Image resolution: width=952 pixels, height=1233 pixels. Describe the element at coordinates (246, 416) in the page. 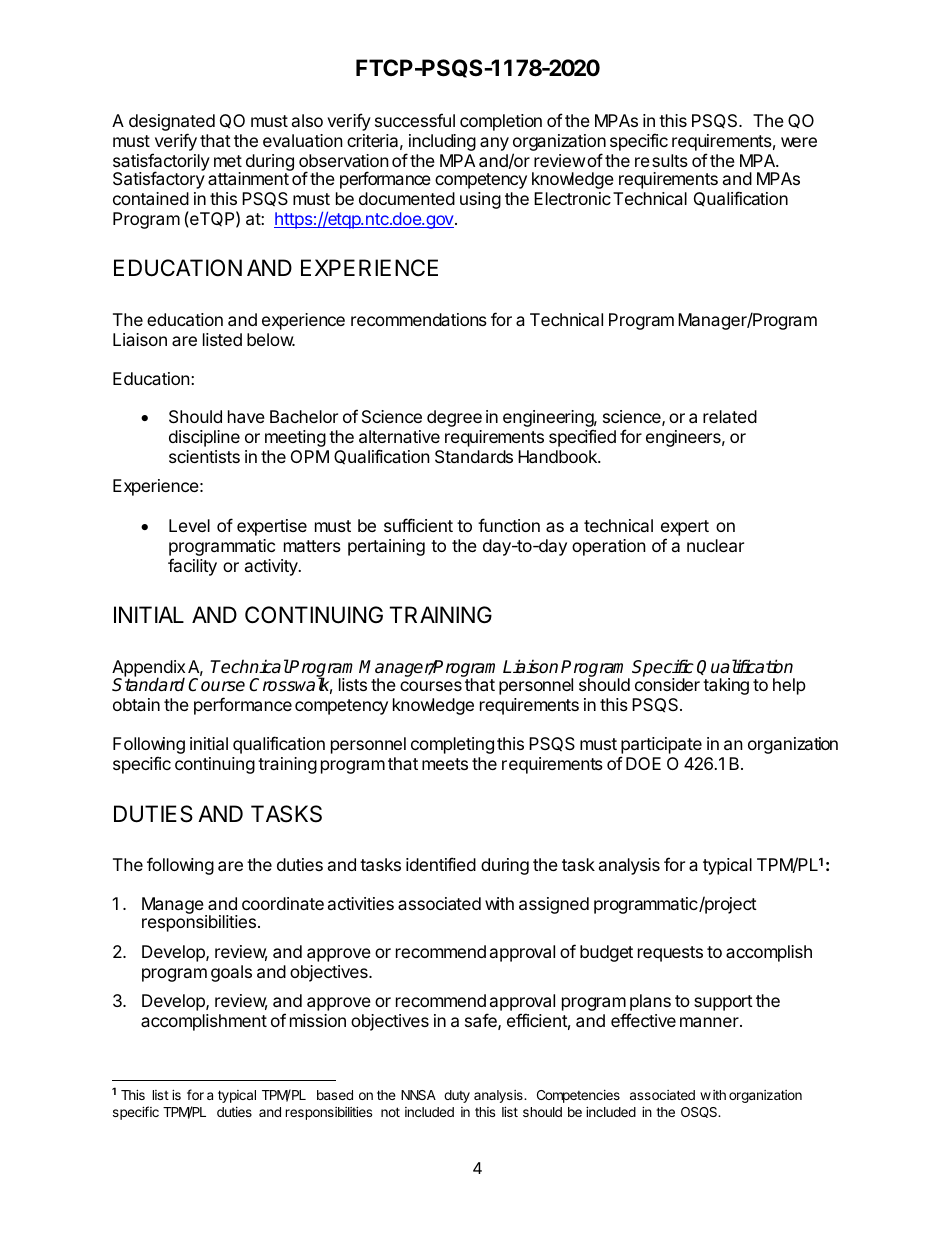

I see `have` at that location.
